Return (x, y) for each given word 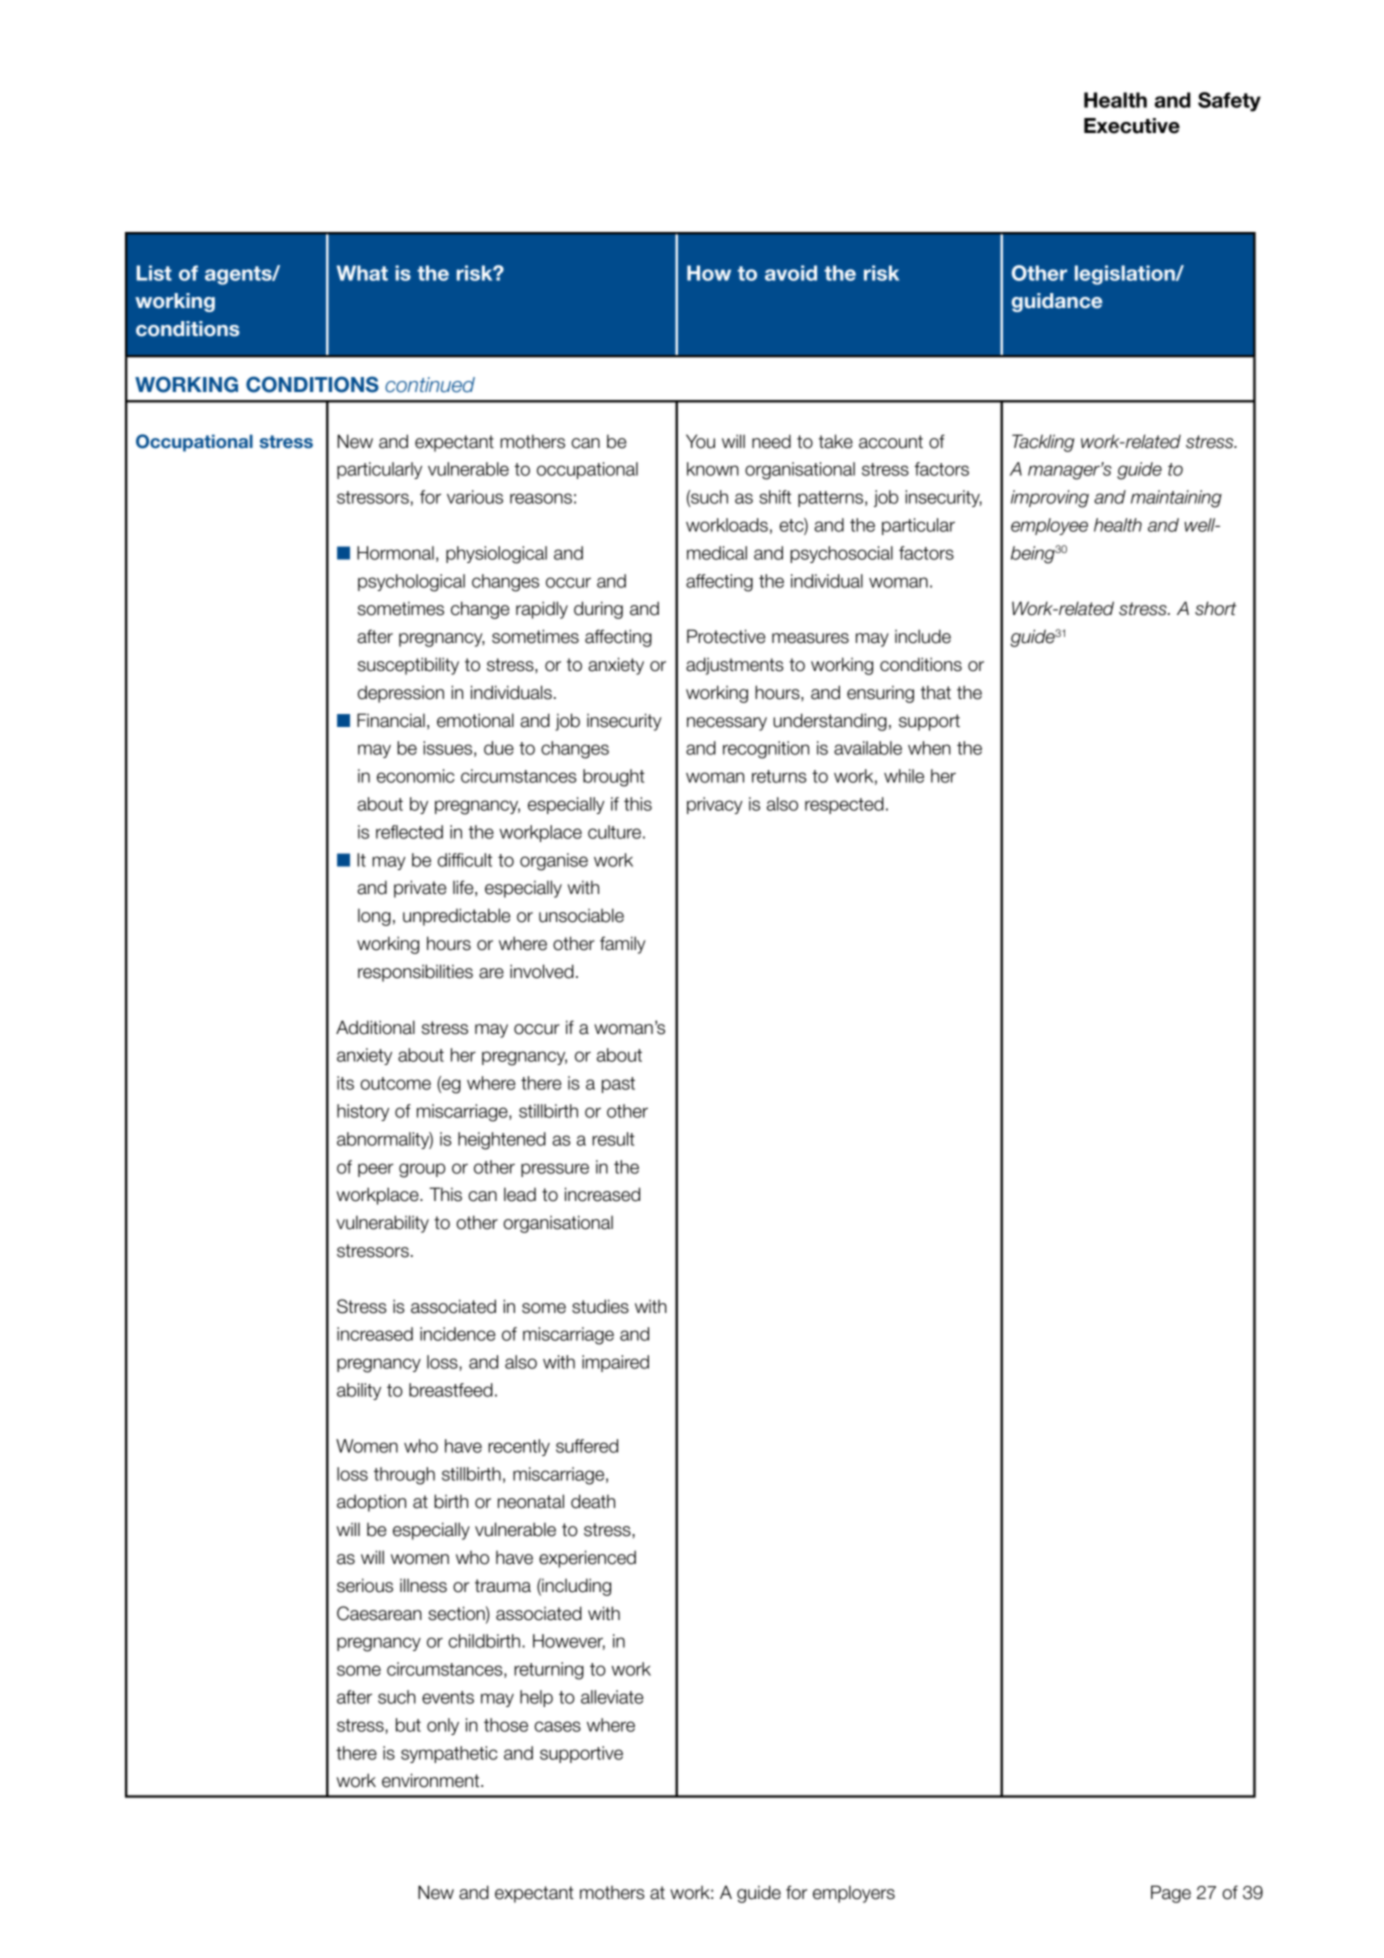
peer (376, 1170)
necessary (727, 724)
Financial (391, 720)
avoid (791, 273)
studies (600, 1306)
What (362, 273)
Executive (1132, 126)
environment (432, 1780)
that (936, 692)
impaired (615, 1363)
